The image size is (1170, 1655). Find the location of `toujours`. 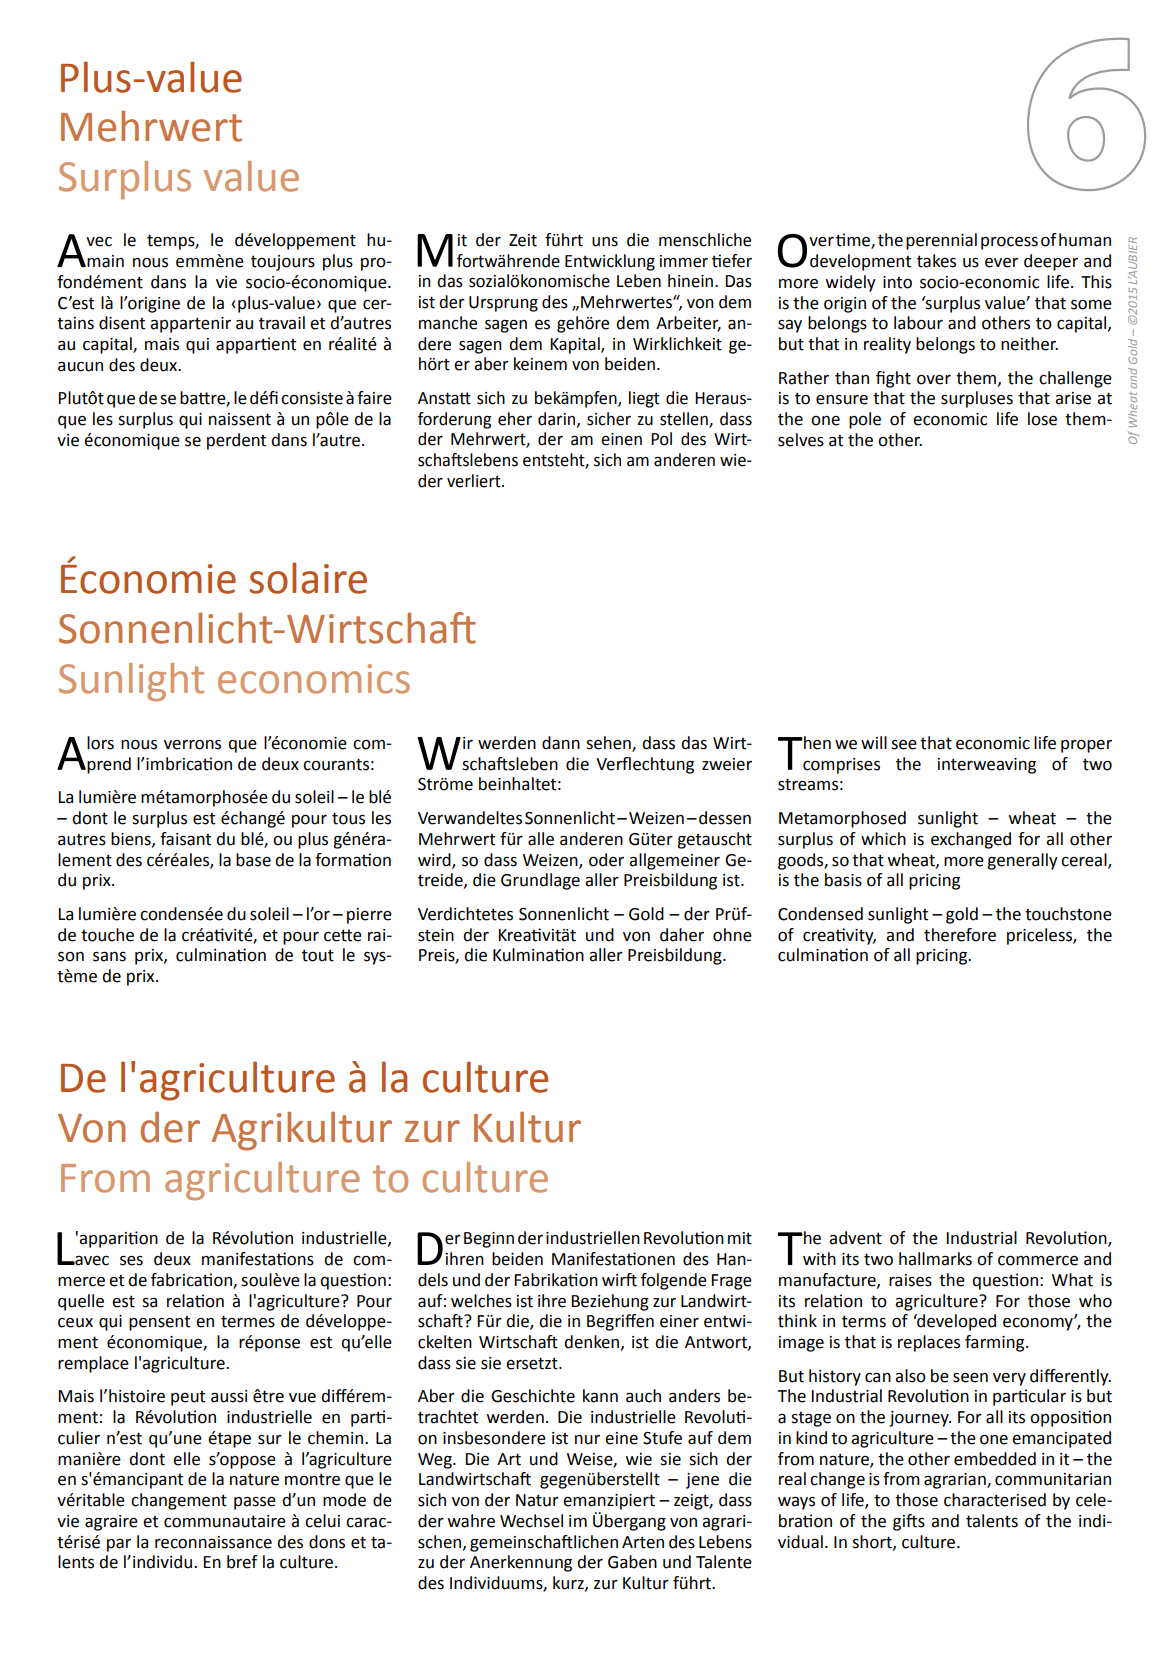

toujours is located at coordinates (283, 263).
